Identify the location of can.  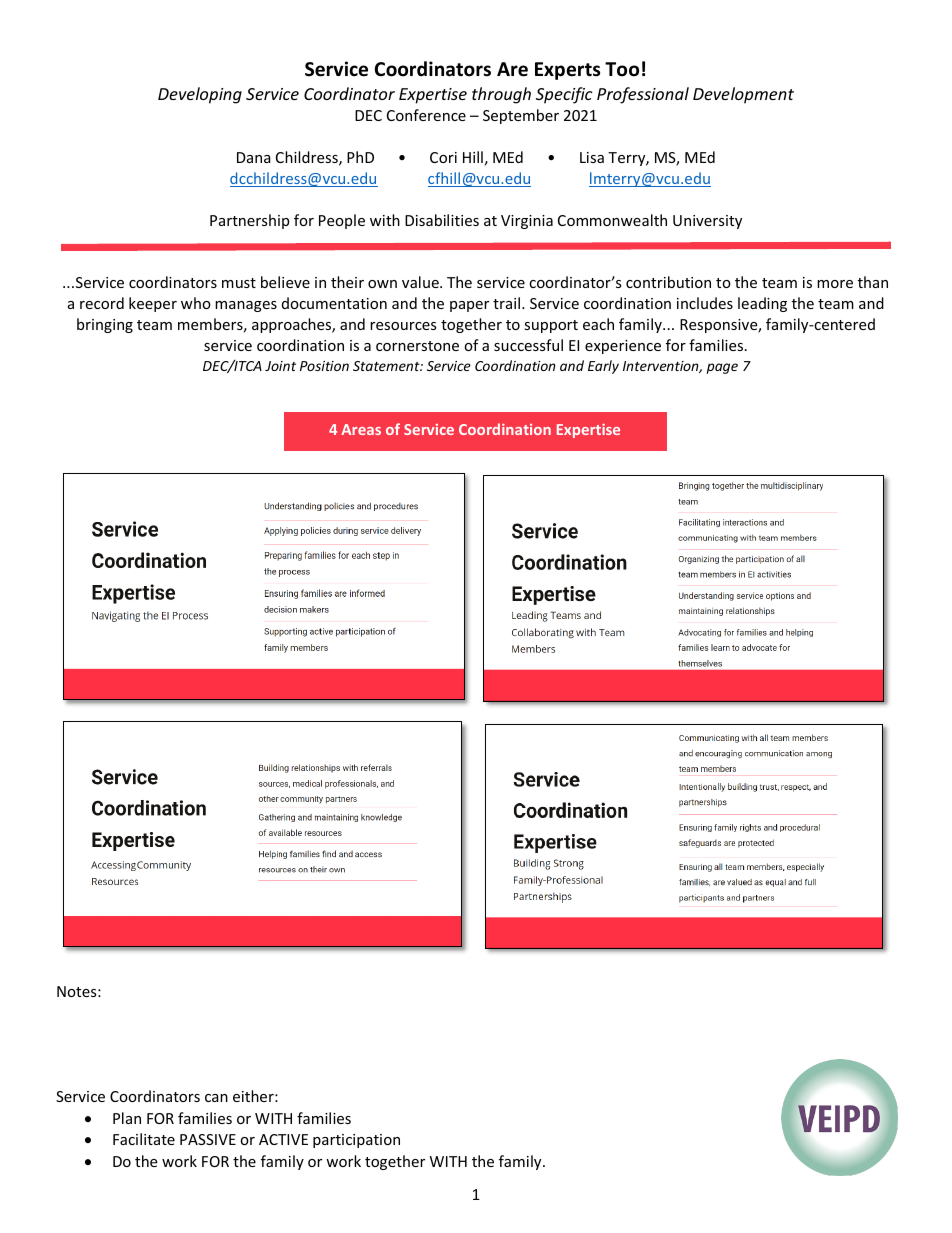
(216, 1098).
